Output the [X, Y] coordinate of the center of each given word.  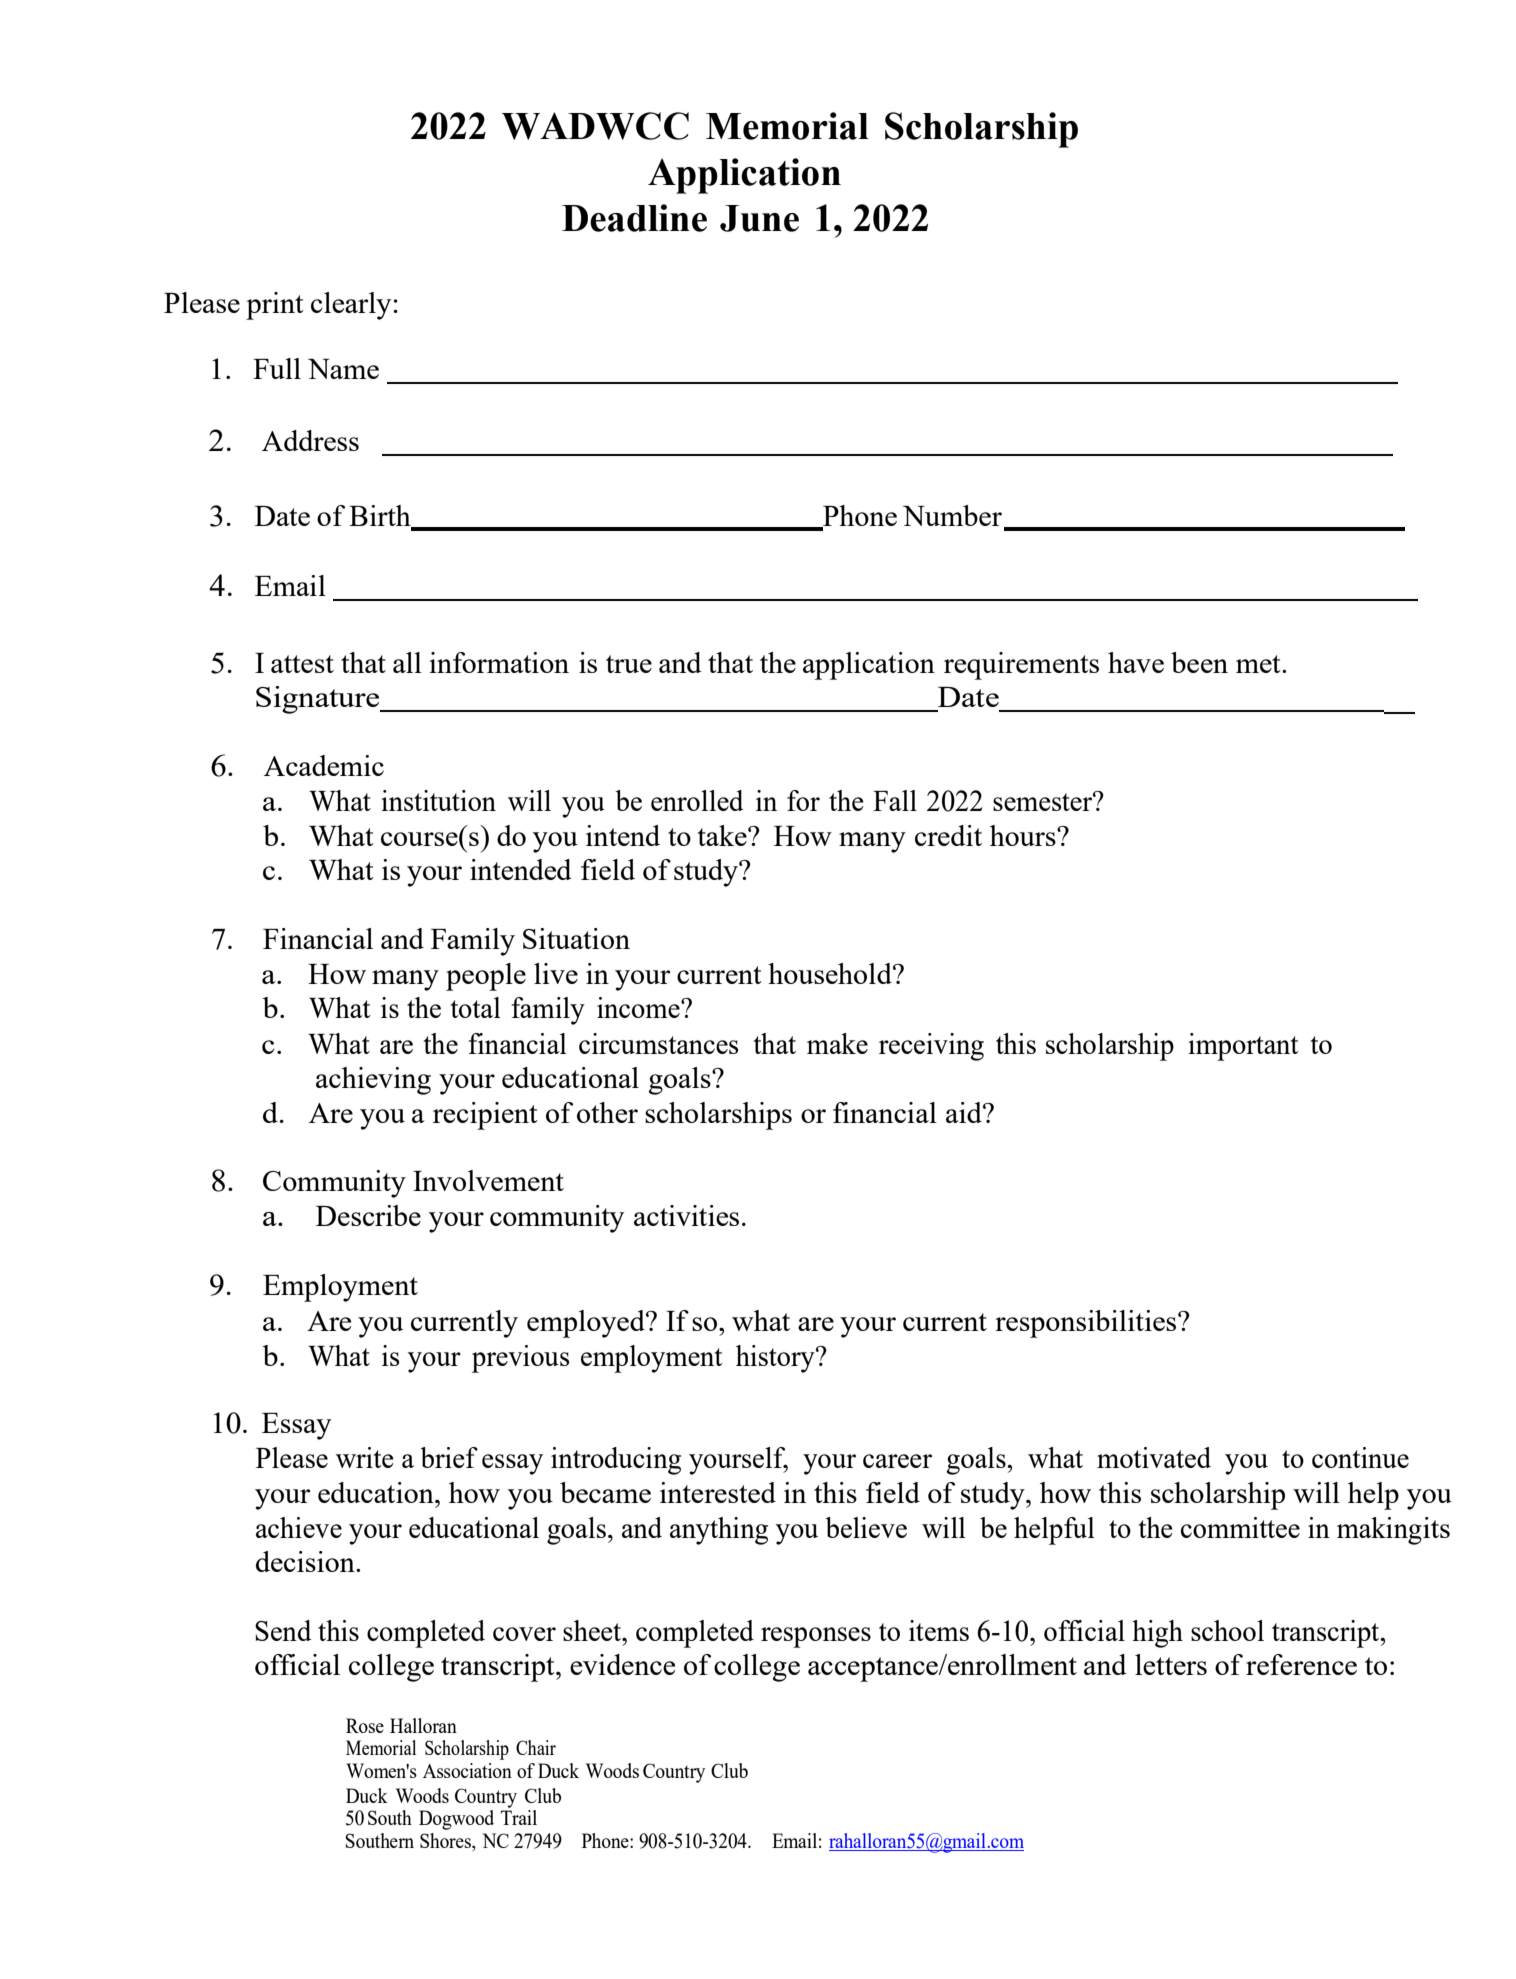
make [837, 1043]
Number [952, 515]
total [475, 1007]
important [1243, 1047]
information [499, 662]
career [897, 1461]
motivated [1154, 1457]
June [759, 218]
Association [467, 1770]
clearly [351, 306]
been [1199, 662]
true [629, 664]
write [365, 1457]
